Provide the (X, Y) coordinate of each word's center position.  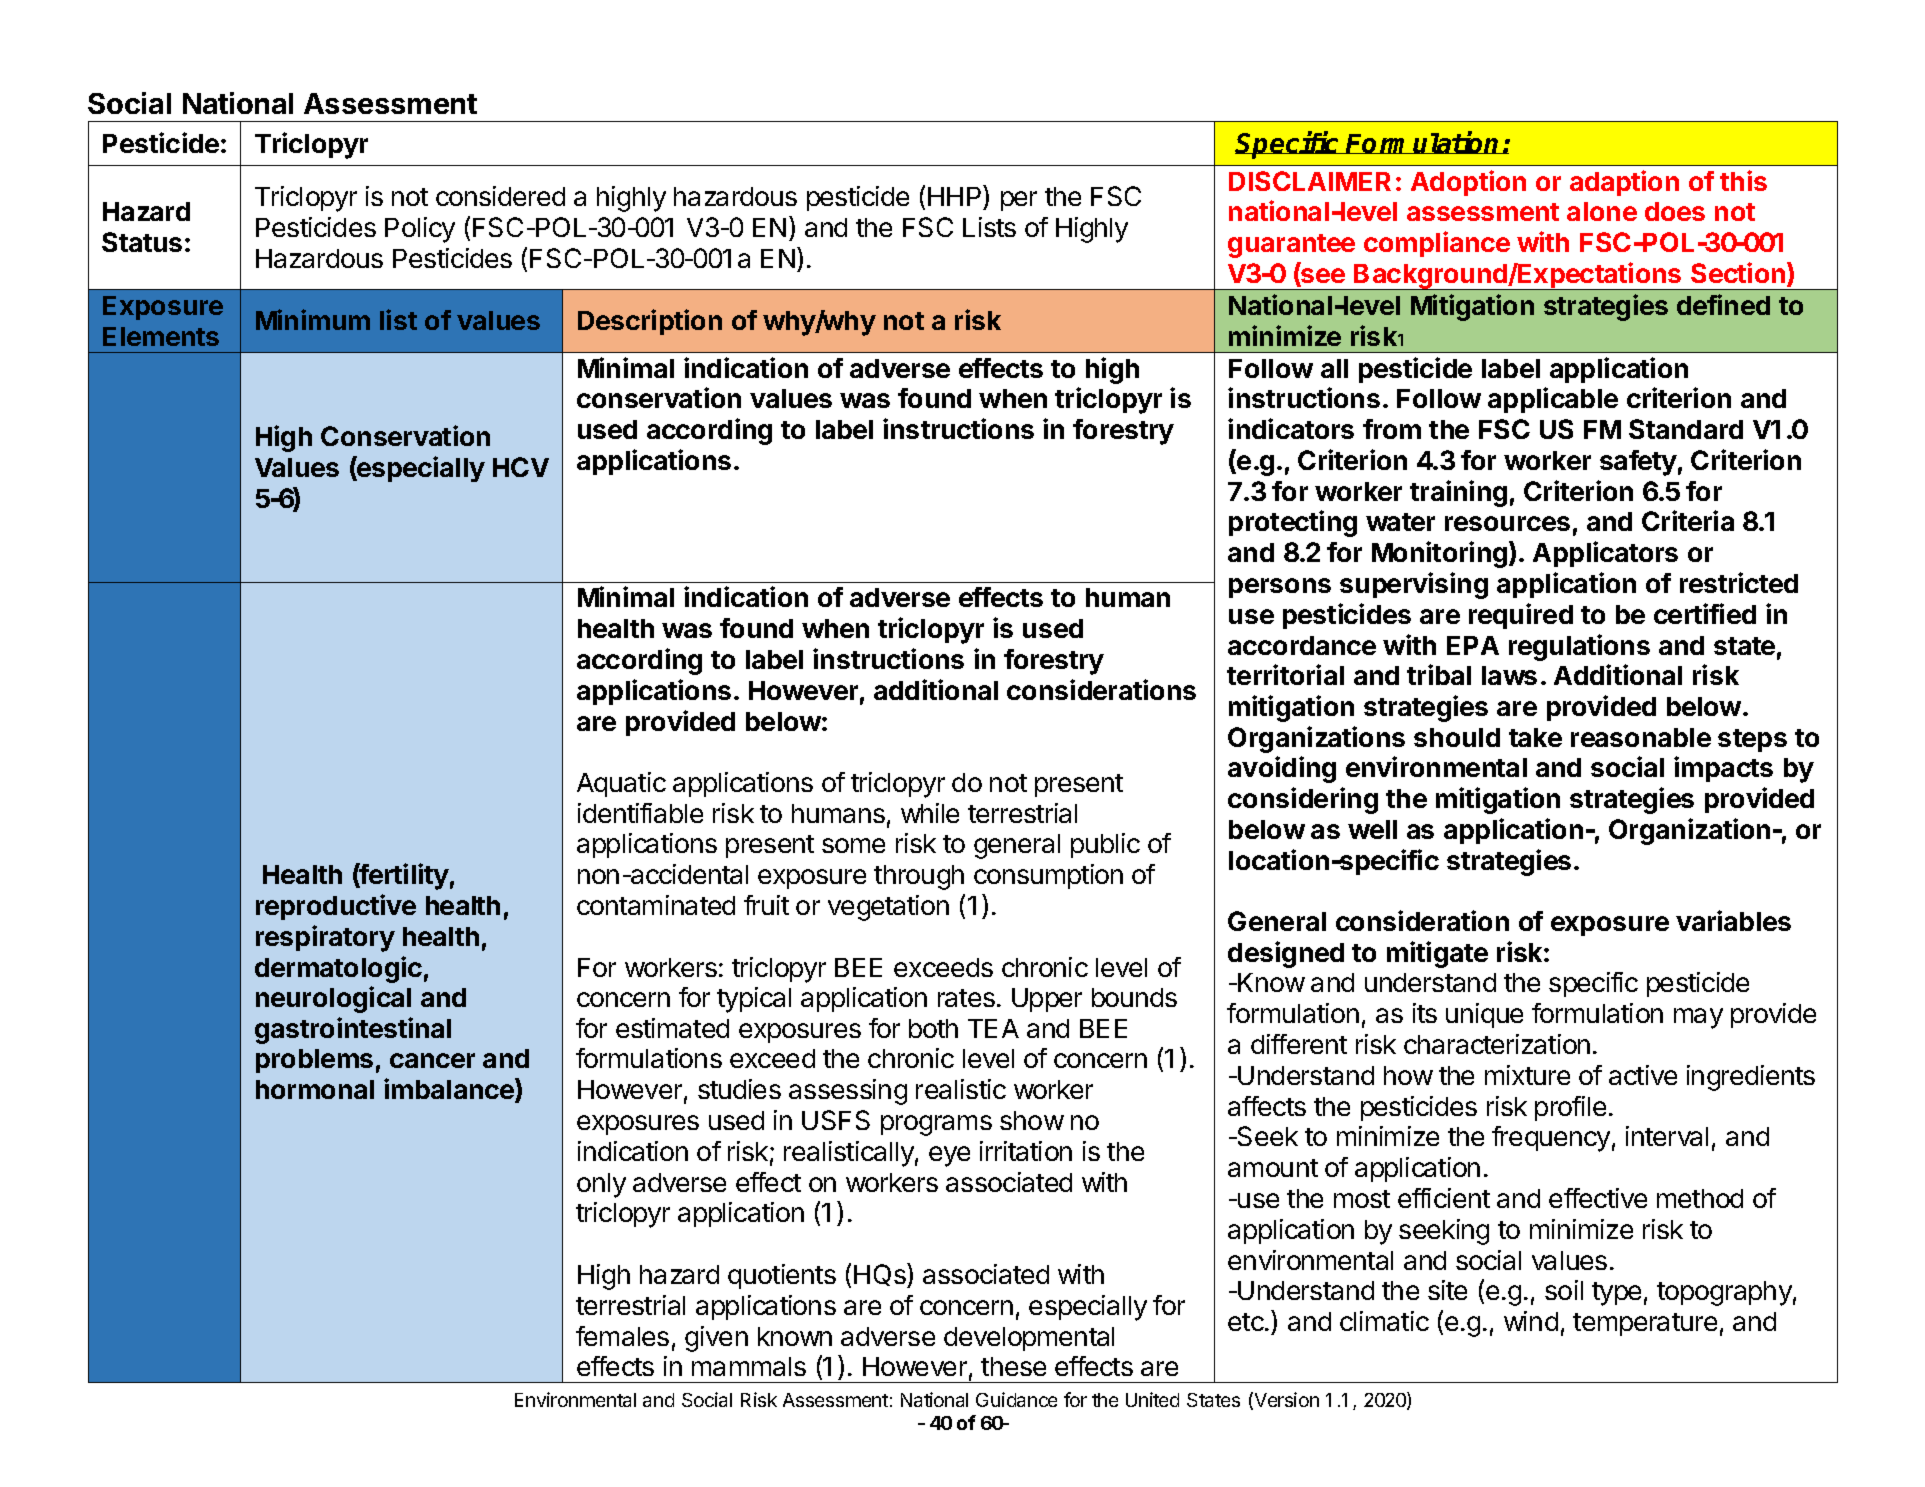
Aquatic (621, 784)
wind (1531, 1321)
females (622, 1336)
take (1535, 737)
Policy (420, 230)
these (1013, 1366)
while (930, 813)
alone (1602, 211)
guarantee (1291, 246)
